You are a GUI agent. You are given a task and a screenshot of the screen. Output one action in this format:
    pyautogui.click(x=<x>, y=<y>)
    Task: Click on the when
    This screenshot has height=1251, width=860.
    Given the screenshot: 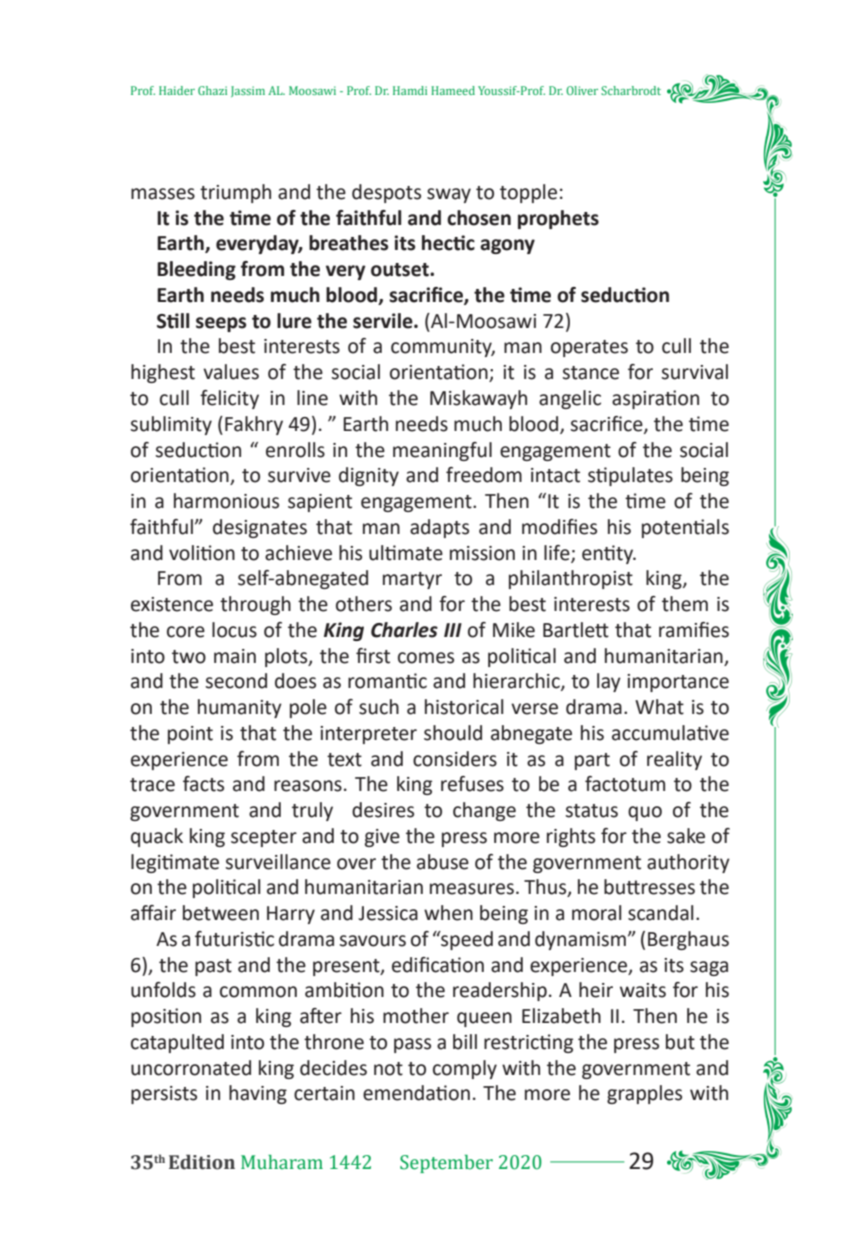 What is the action you would take?
    pyautogui.click(x=448, y=913)
